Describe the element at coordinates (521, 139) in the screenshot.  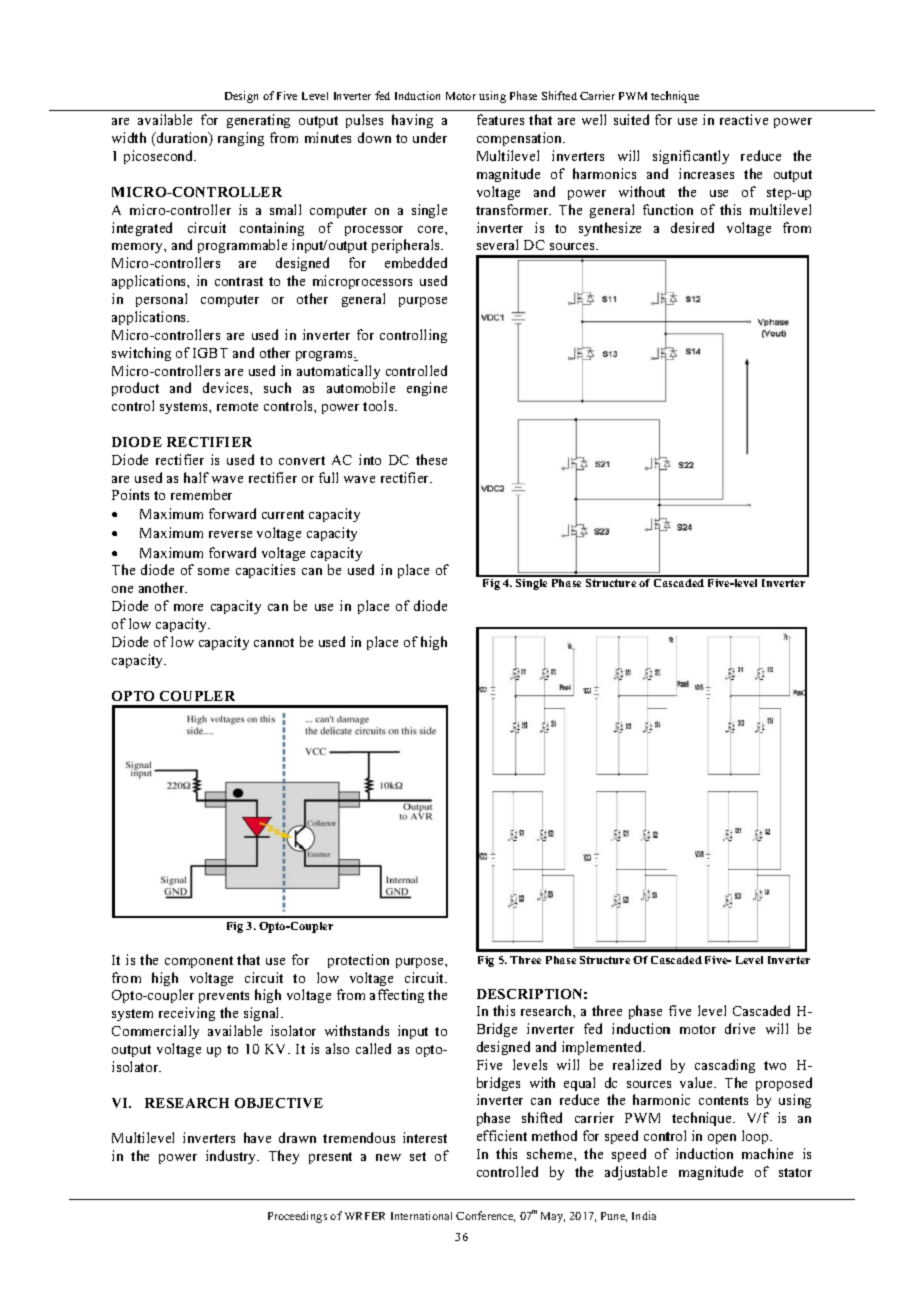
I see `compensation` at that location.
